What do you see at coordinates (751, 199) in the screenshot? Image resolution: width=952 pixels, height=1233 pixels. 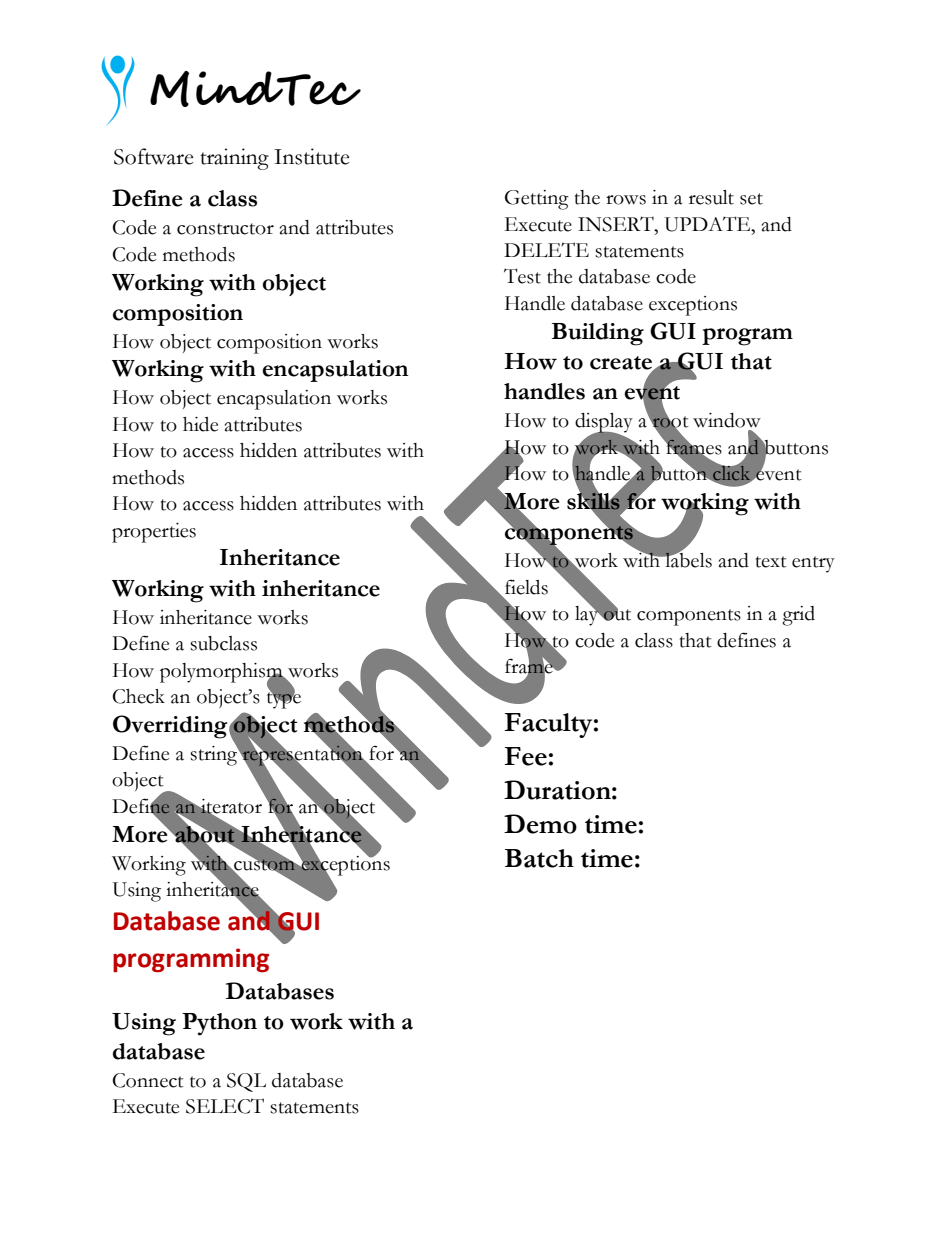 I see `set` at bounding box center [751, 199].
